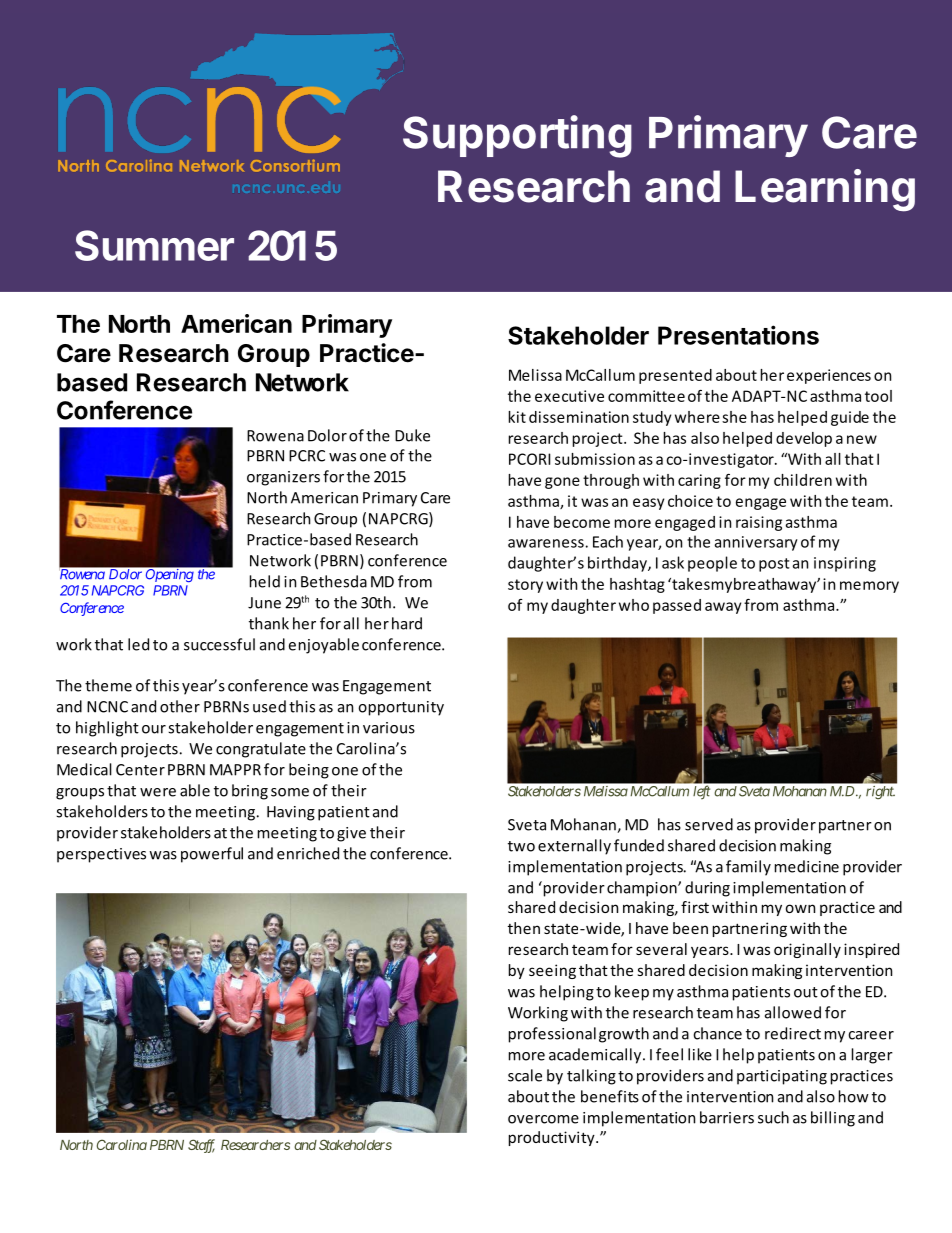 This screenshot has width=952, height=1233. What do you see at coordinates (154, 245) in the screenshot?
I see `Summer` at bounding box center [154, 245].
